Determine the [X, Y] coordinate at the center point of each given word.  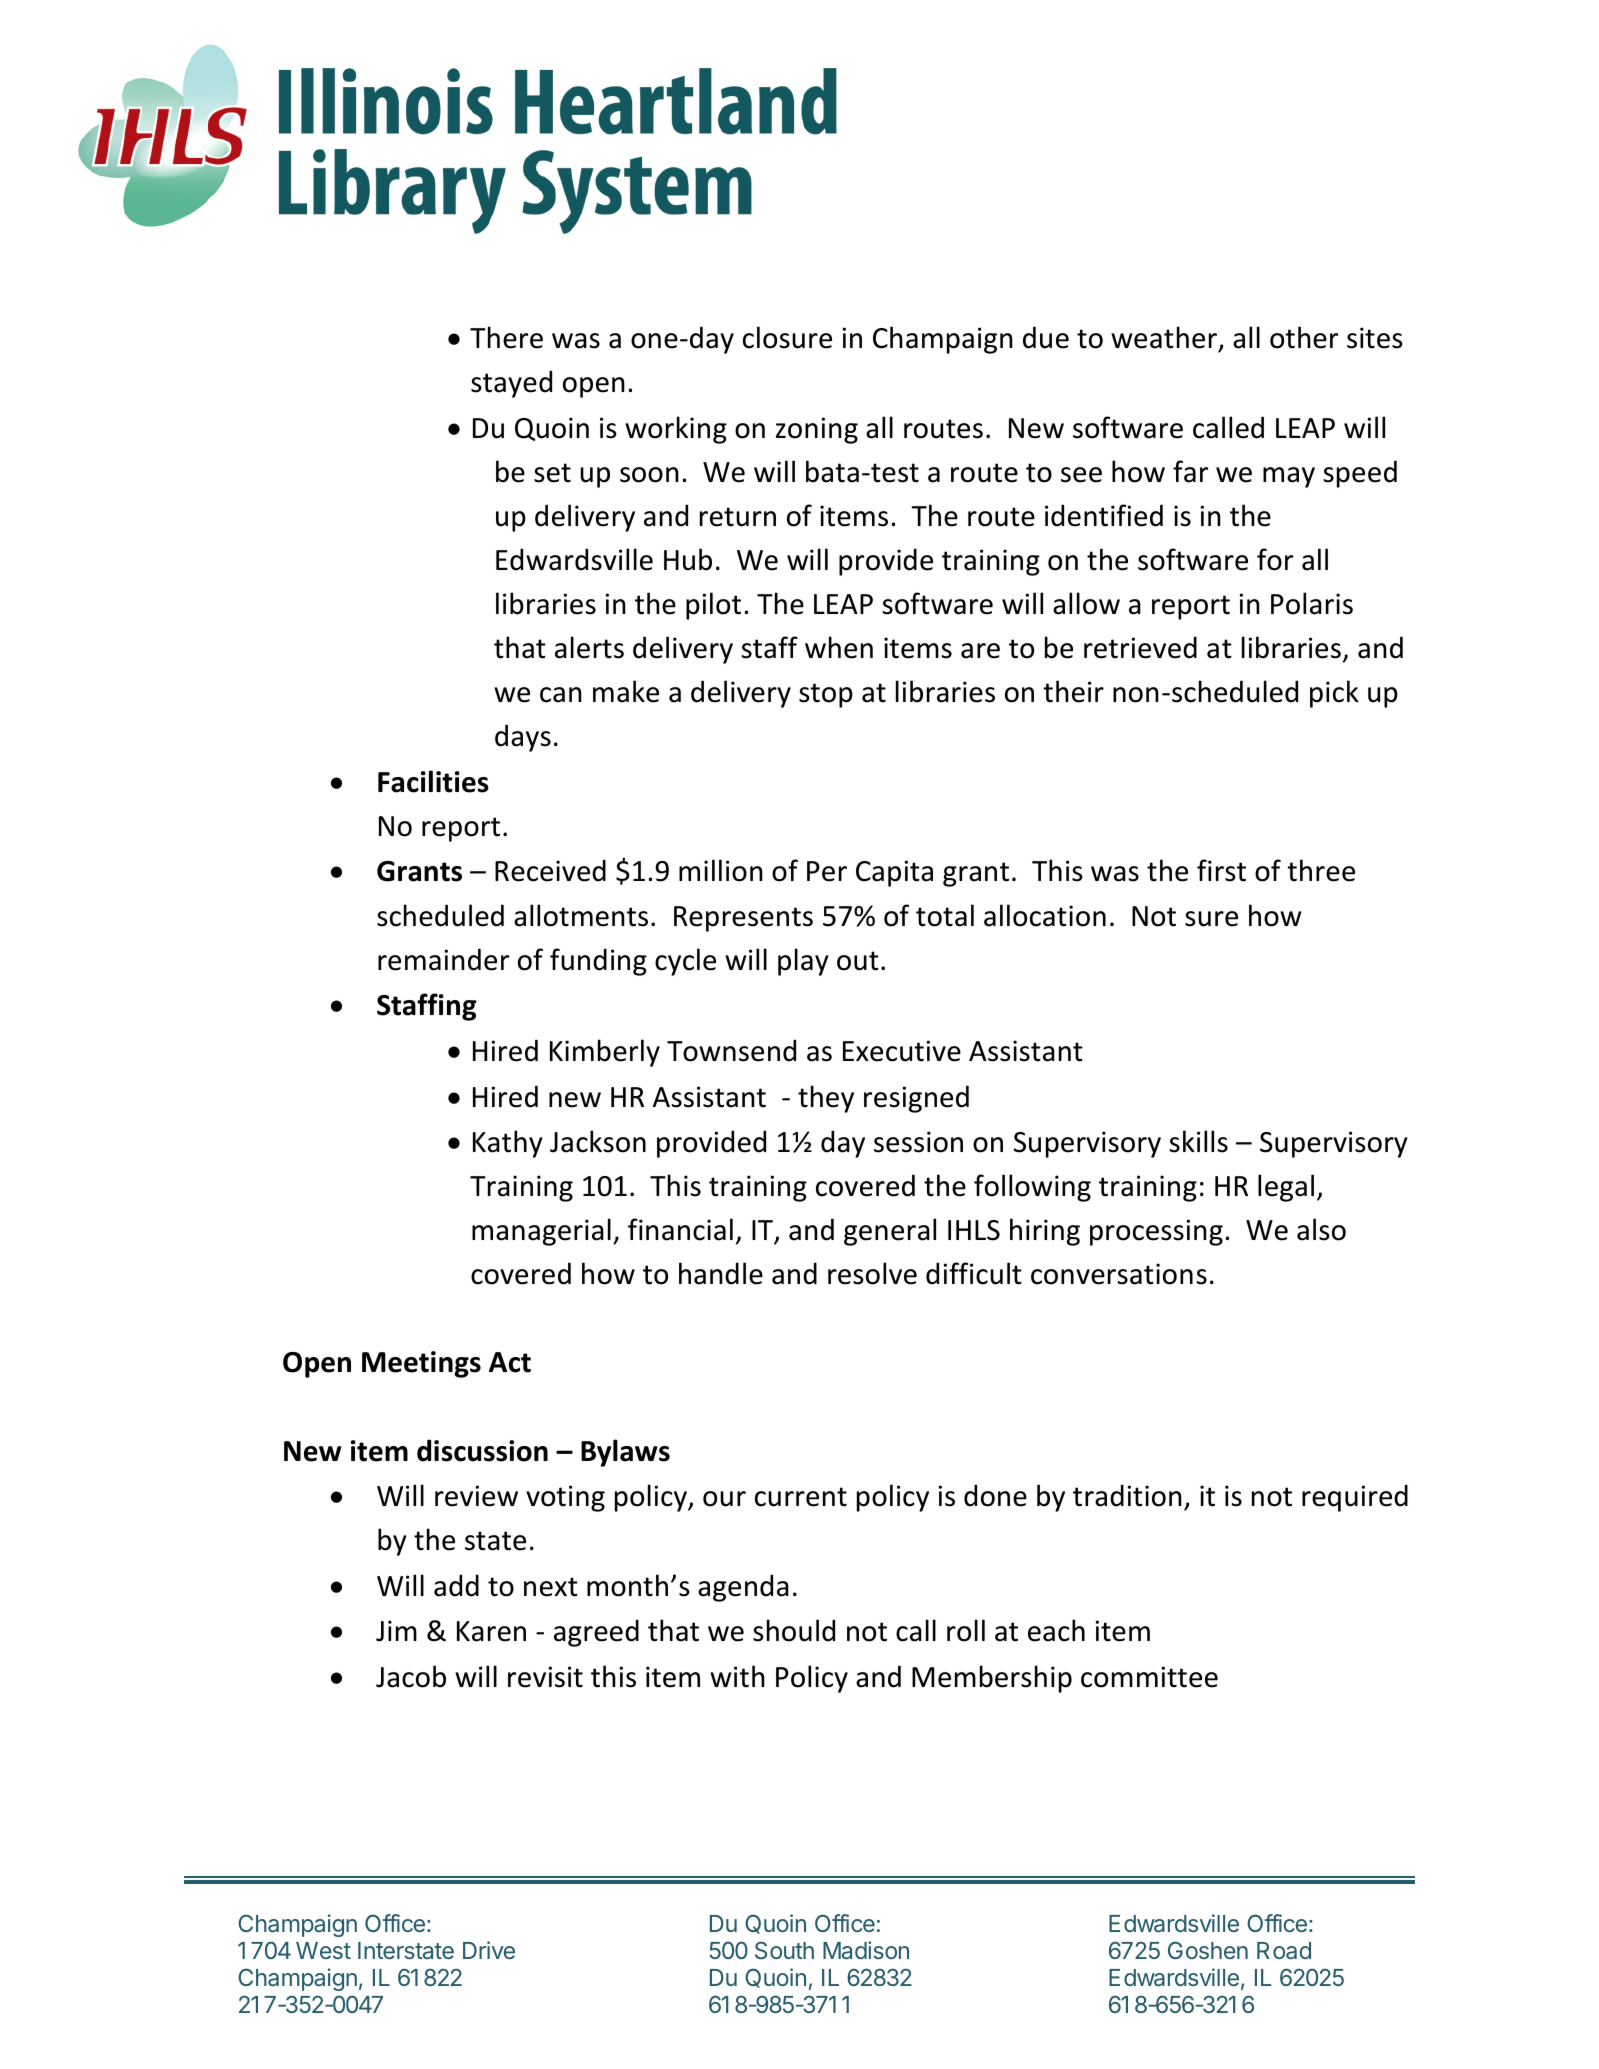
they [826, 1099]
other [1304, 337]
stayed [511, 384]
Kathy [508, 1144]
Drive [489, 1950]
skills [1198, 1141]
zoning [817, 430]
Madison [866, 1950]
